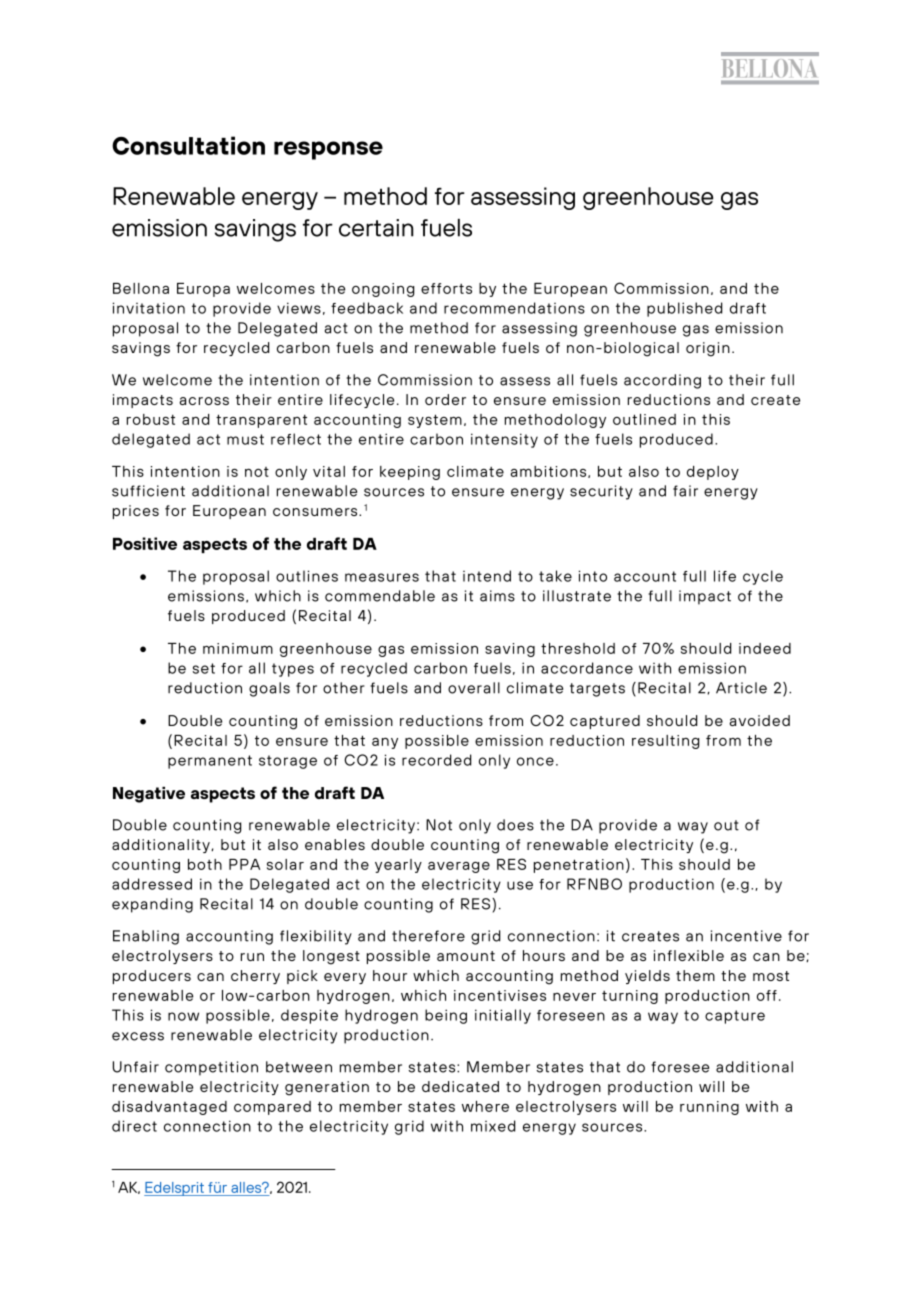  I want to click on certain, so click(376, 228).
